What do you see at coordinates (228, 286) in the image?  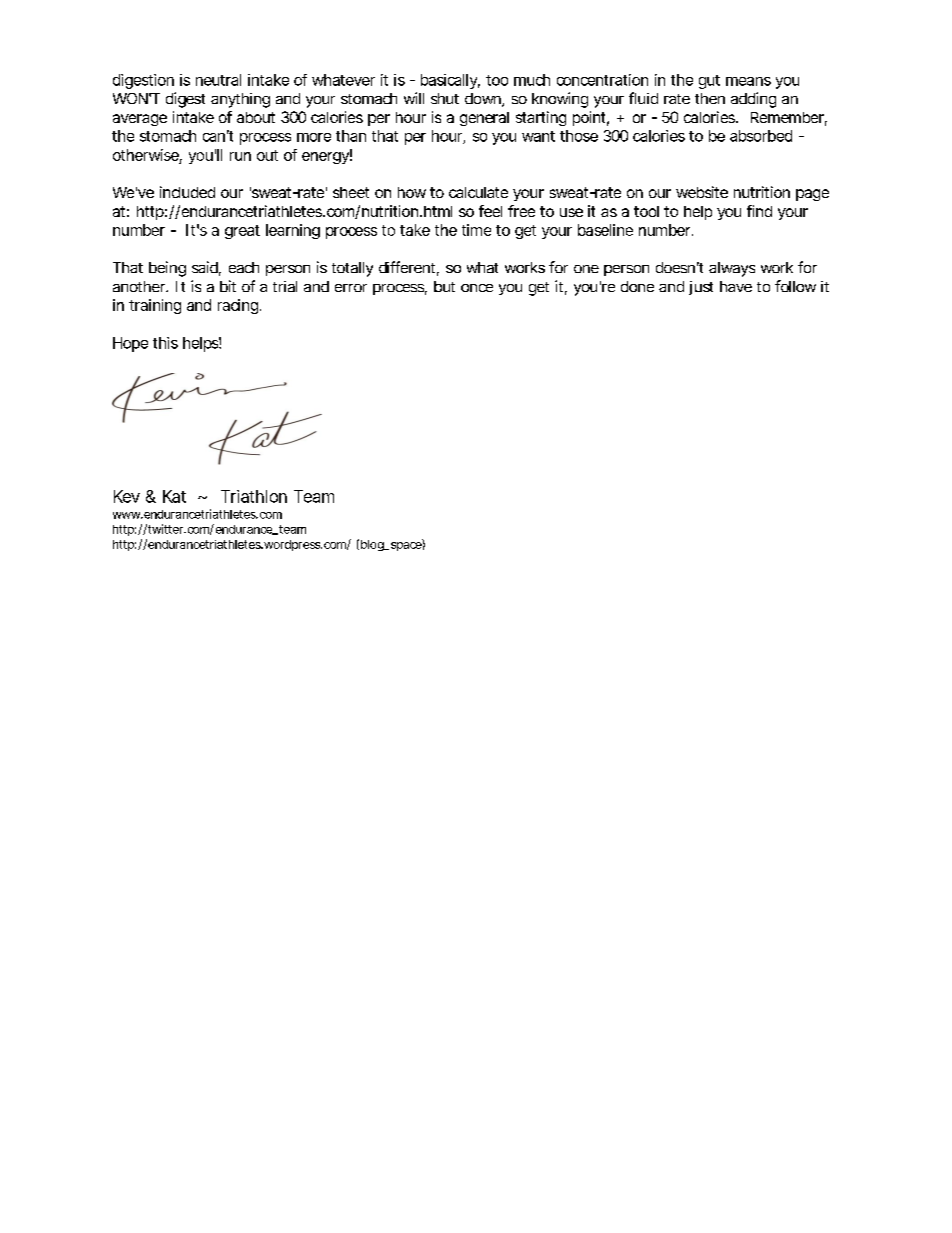 I see `bit` at bounding box center [228, 286].
